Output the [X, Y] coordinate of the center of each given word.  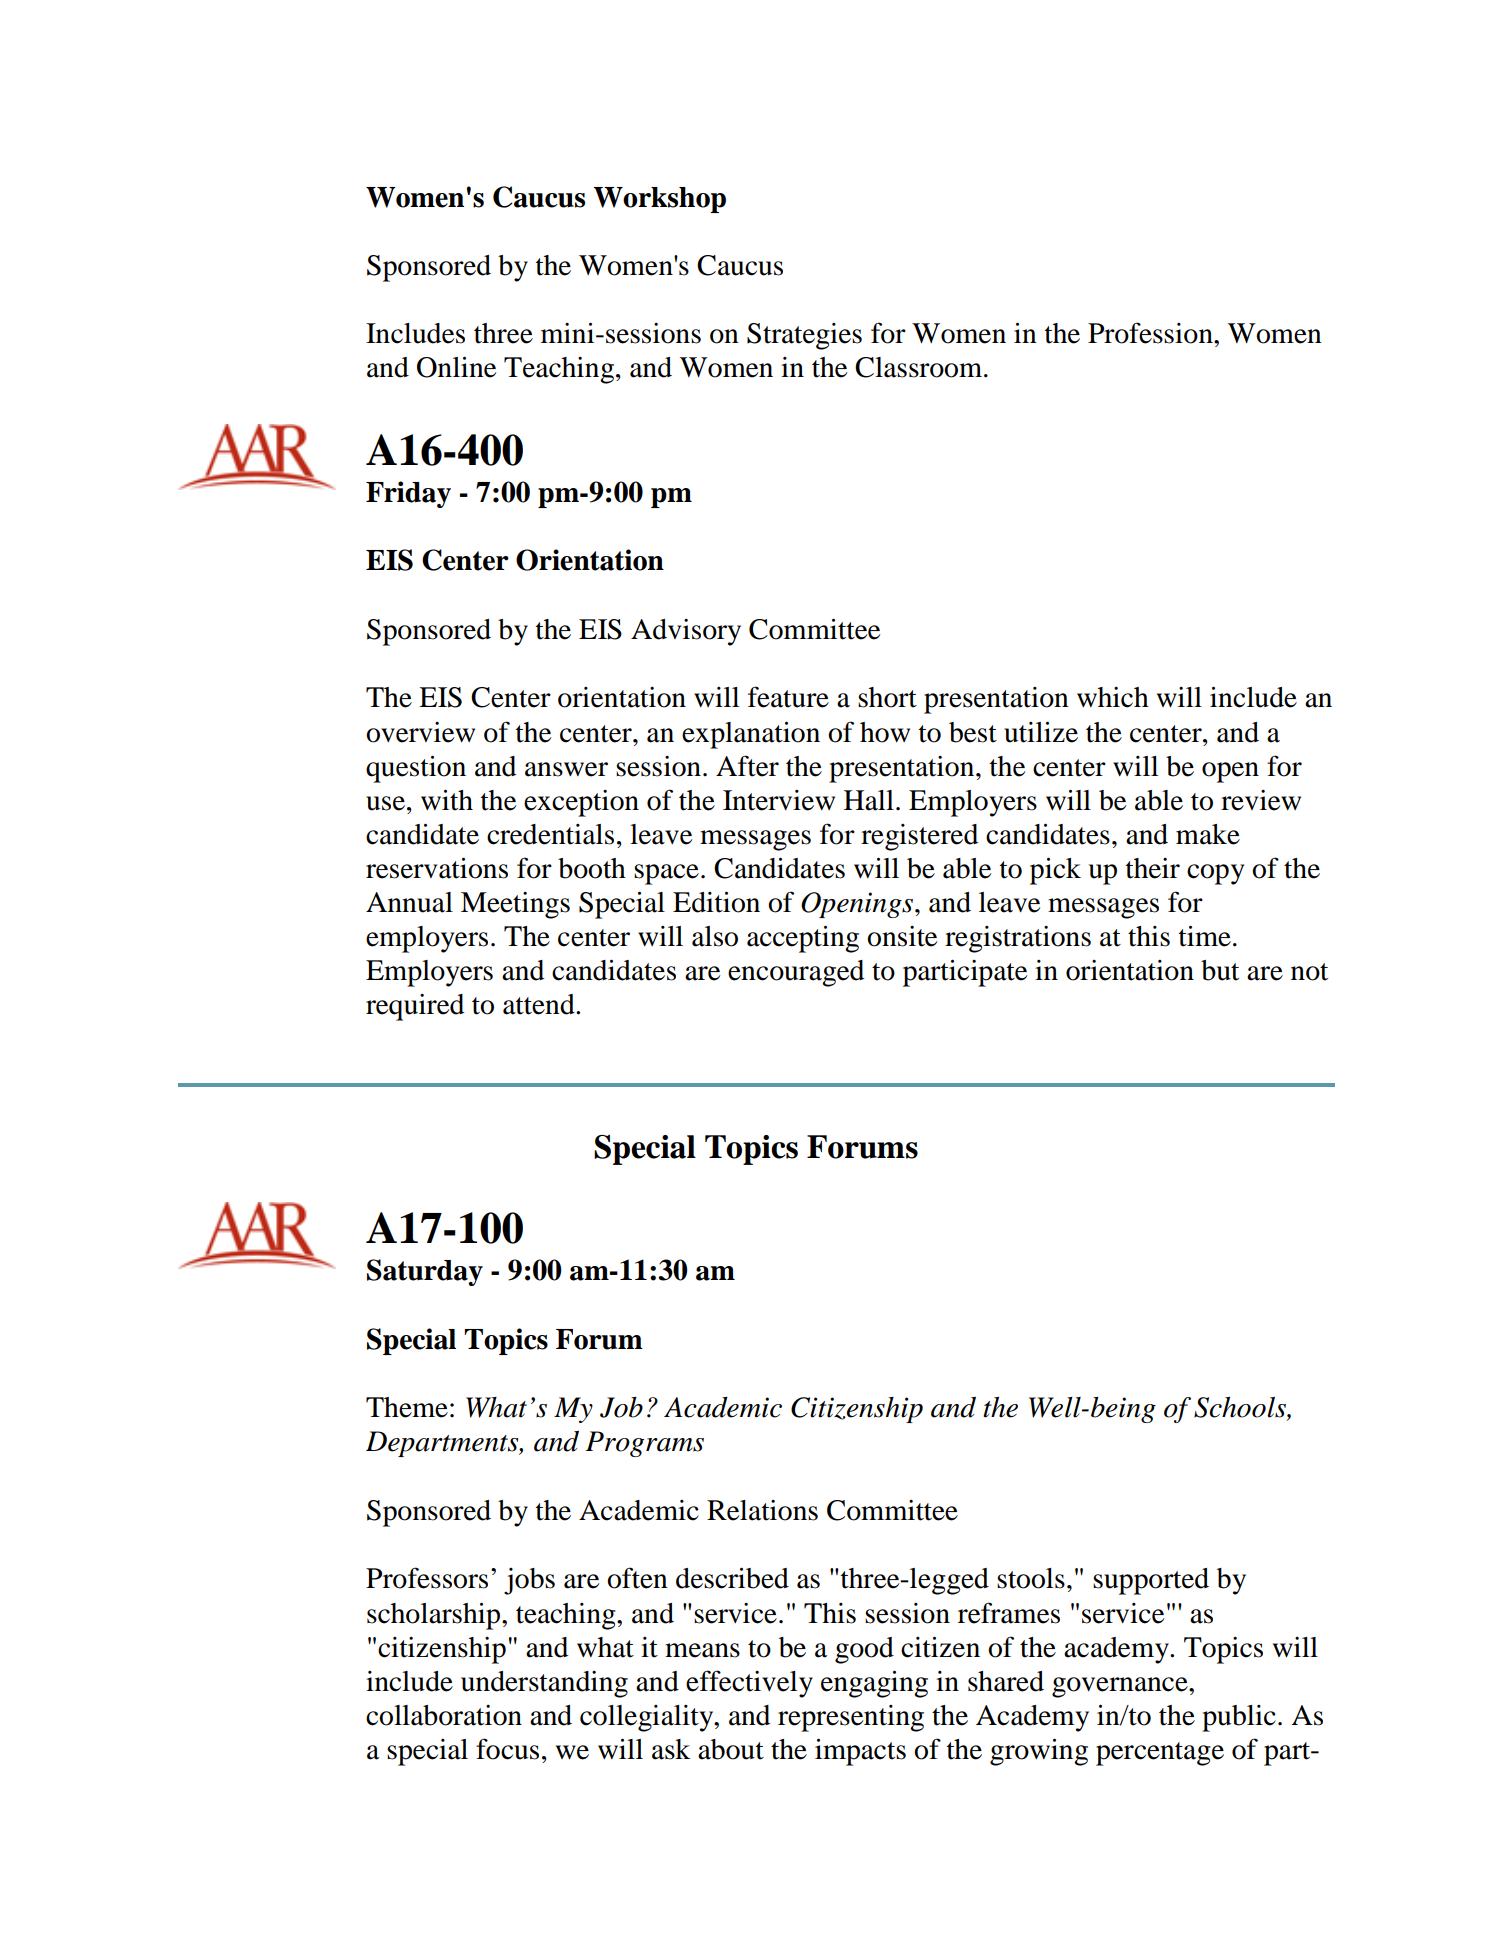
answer [566, 769]
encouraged [796, 973]
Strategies [804, 336]
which [1113, 697]
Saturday [425, 1272]
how [885, 732]
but [1220, 970]
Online [456, 367]
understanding [544, 1684]
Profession [1151, 333]
